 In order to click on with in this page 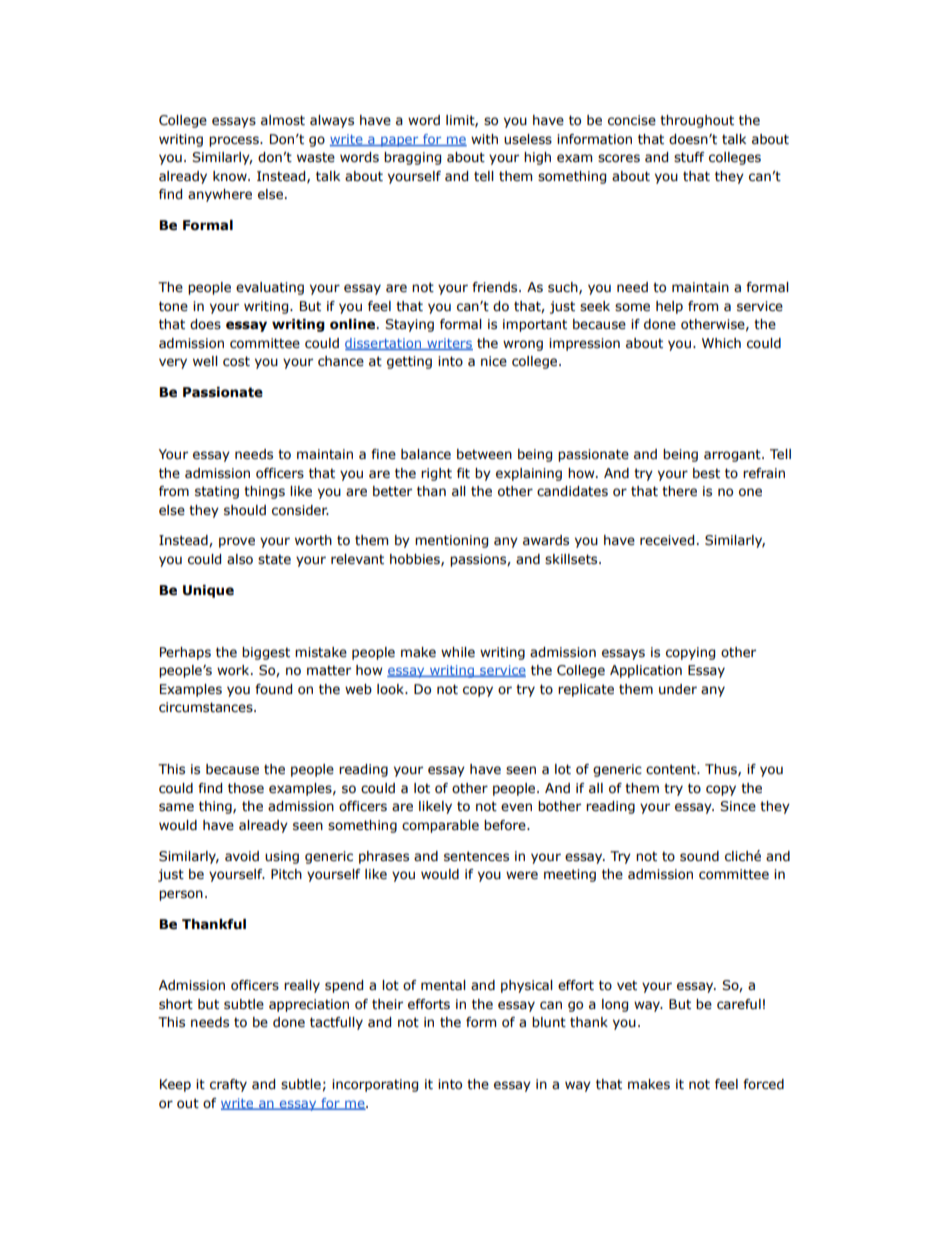, I will do `click(484, 139)`.
